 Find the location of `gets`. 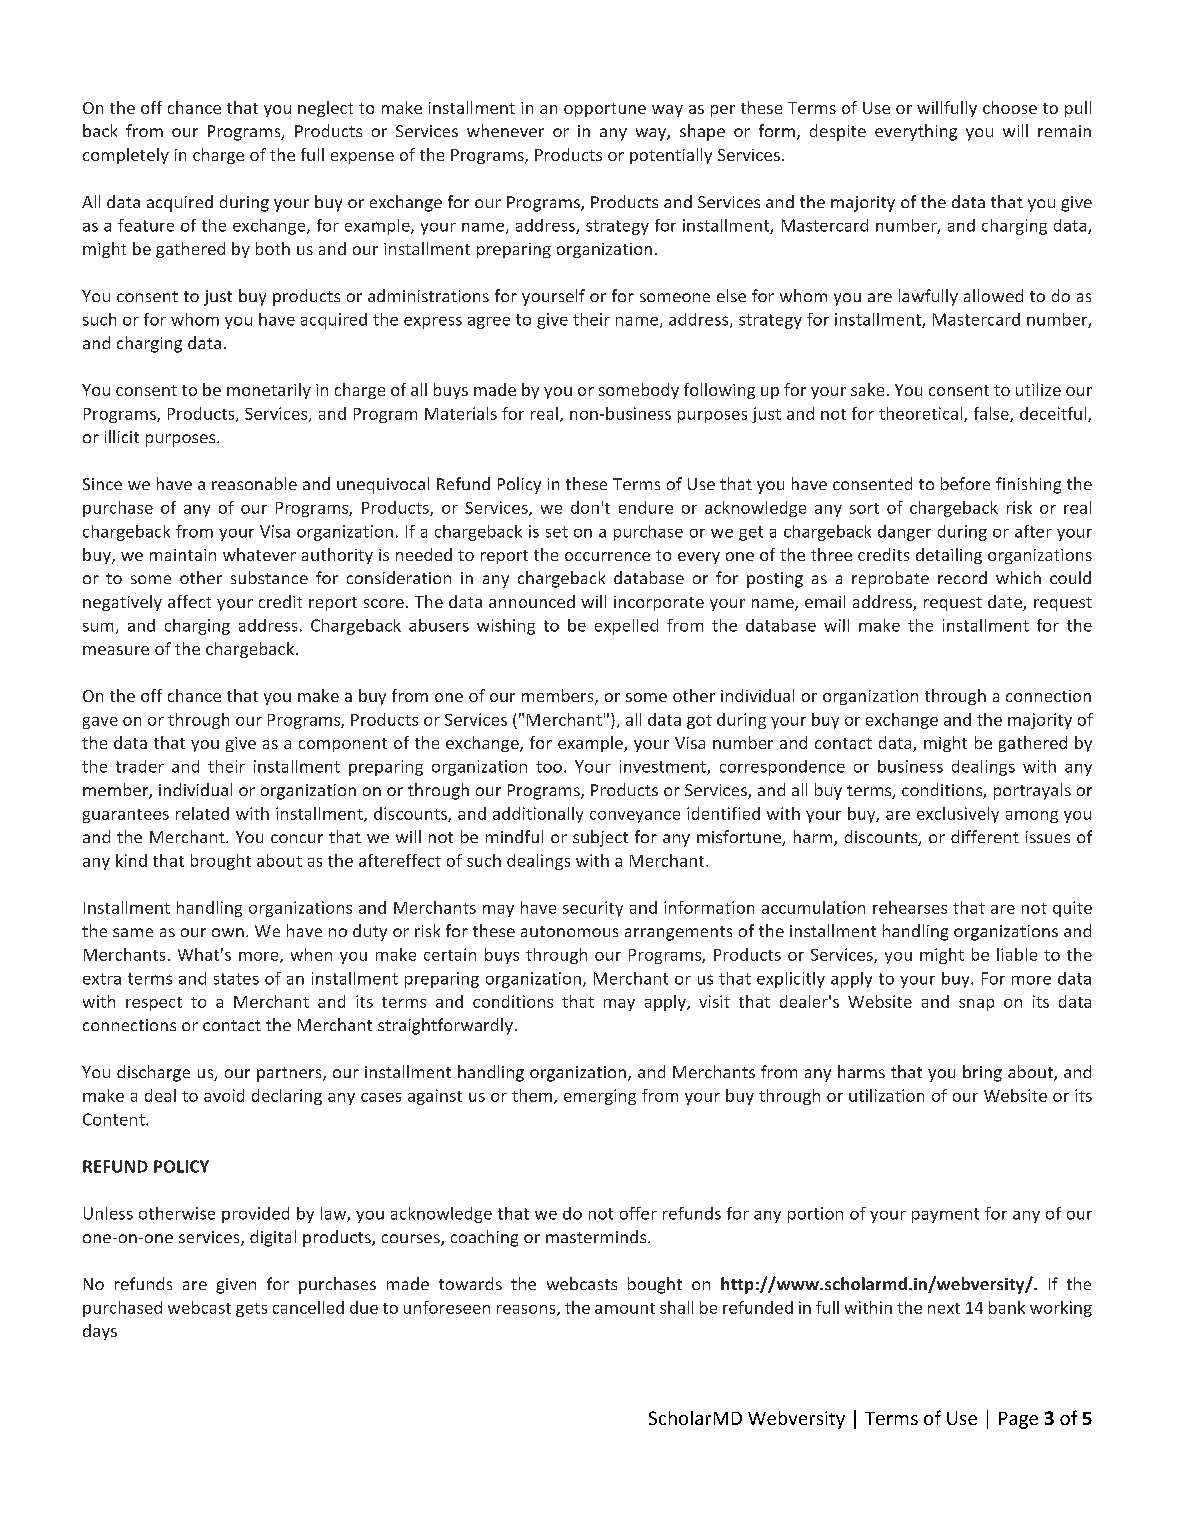

gets is located at coordinates (251, 1310).
